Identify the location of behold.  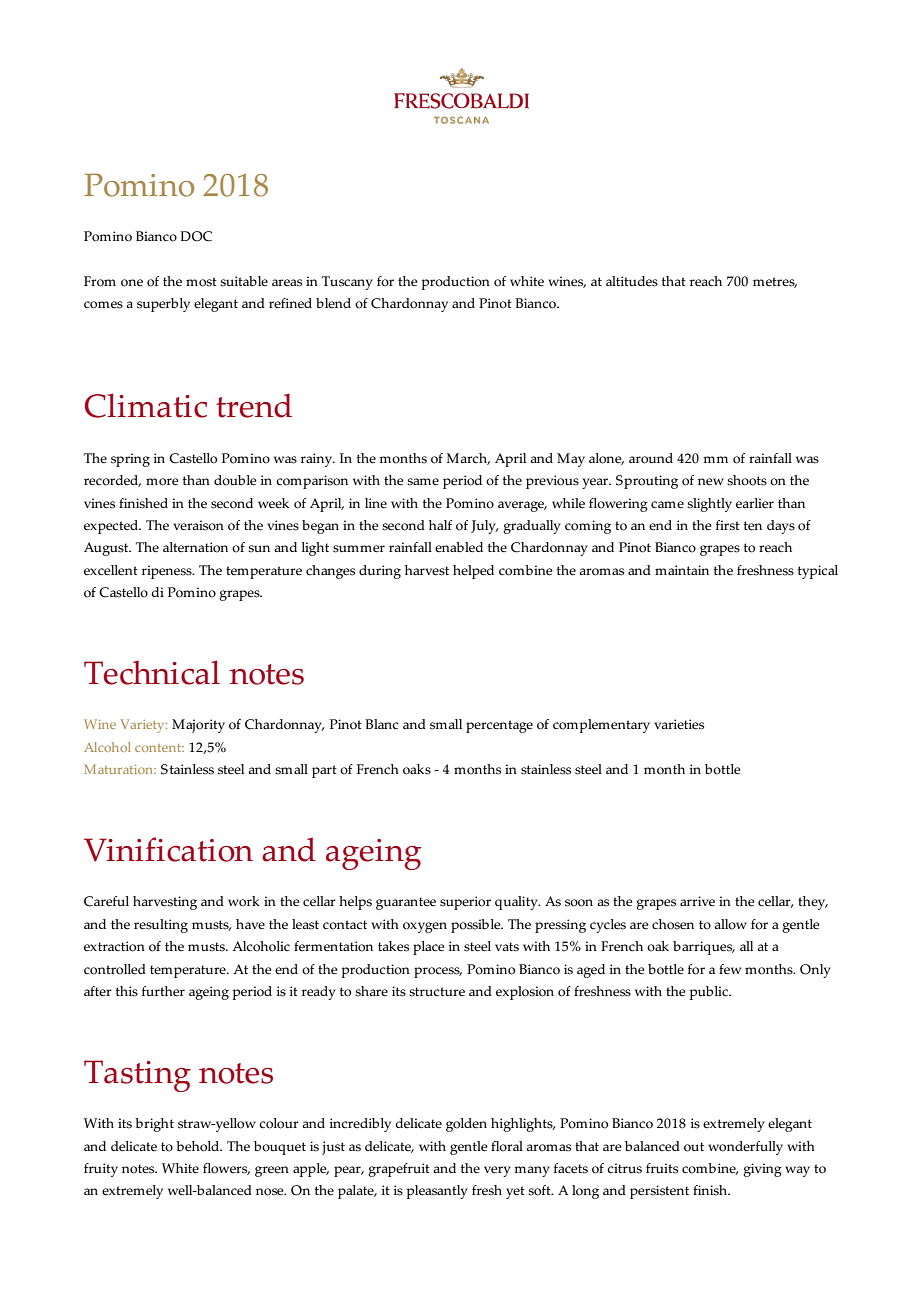
(199, 1146).
